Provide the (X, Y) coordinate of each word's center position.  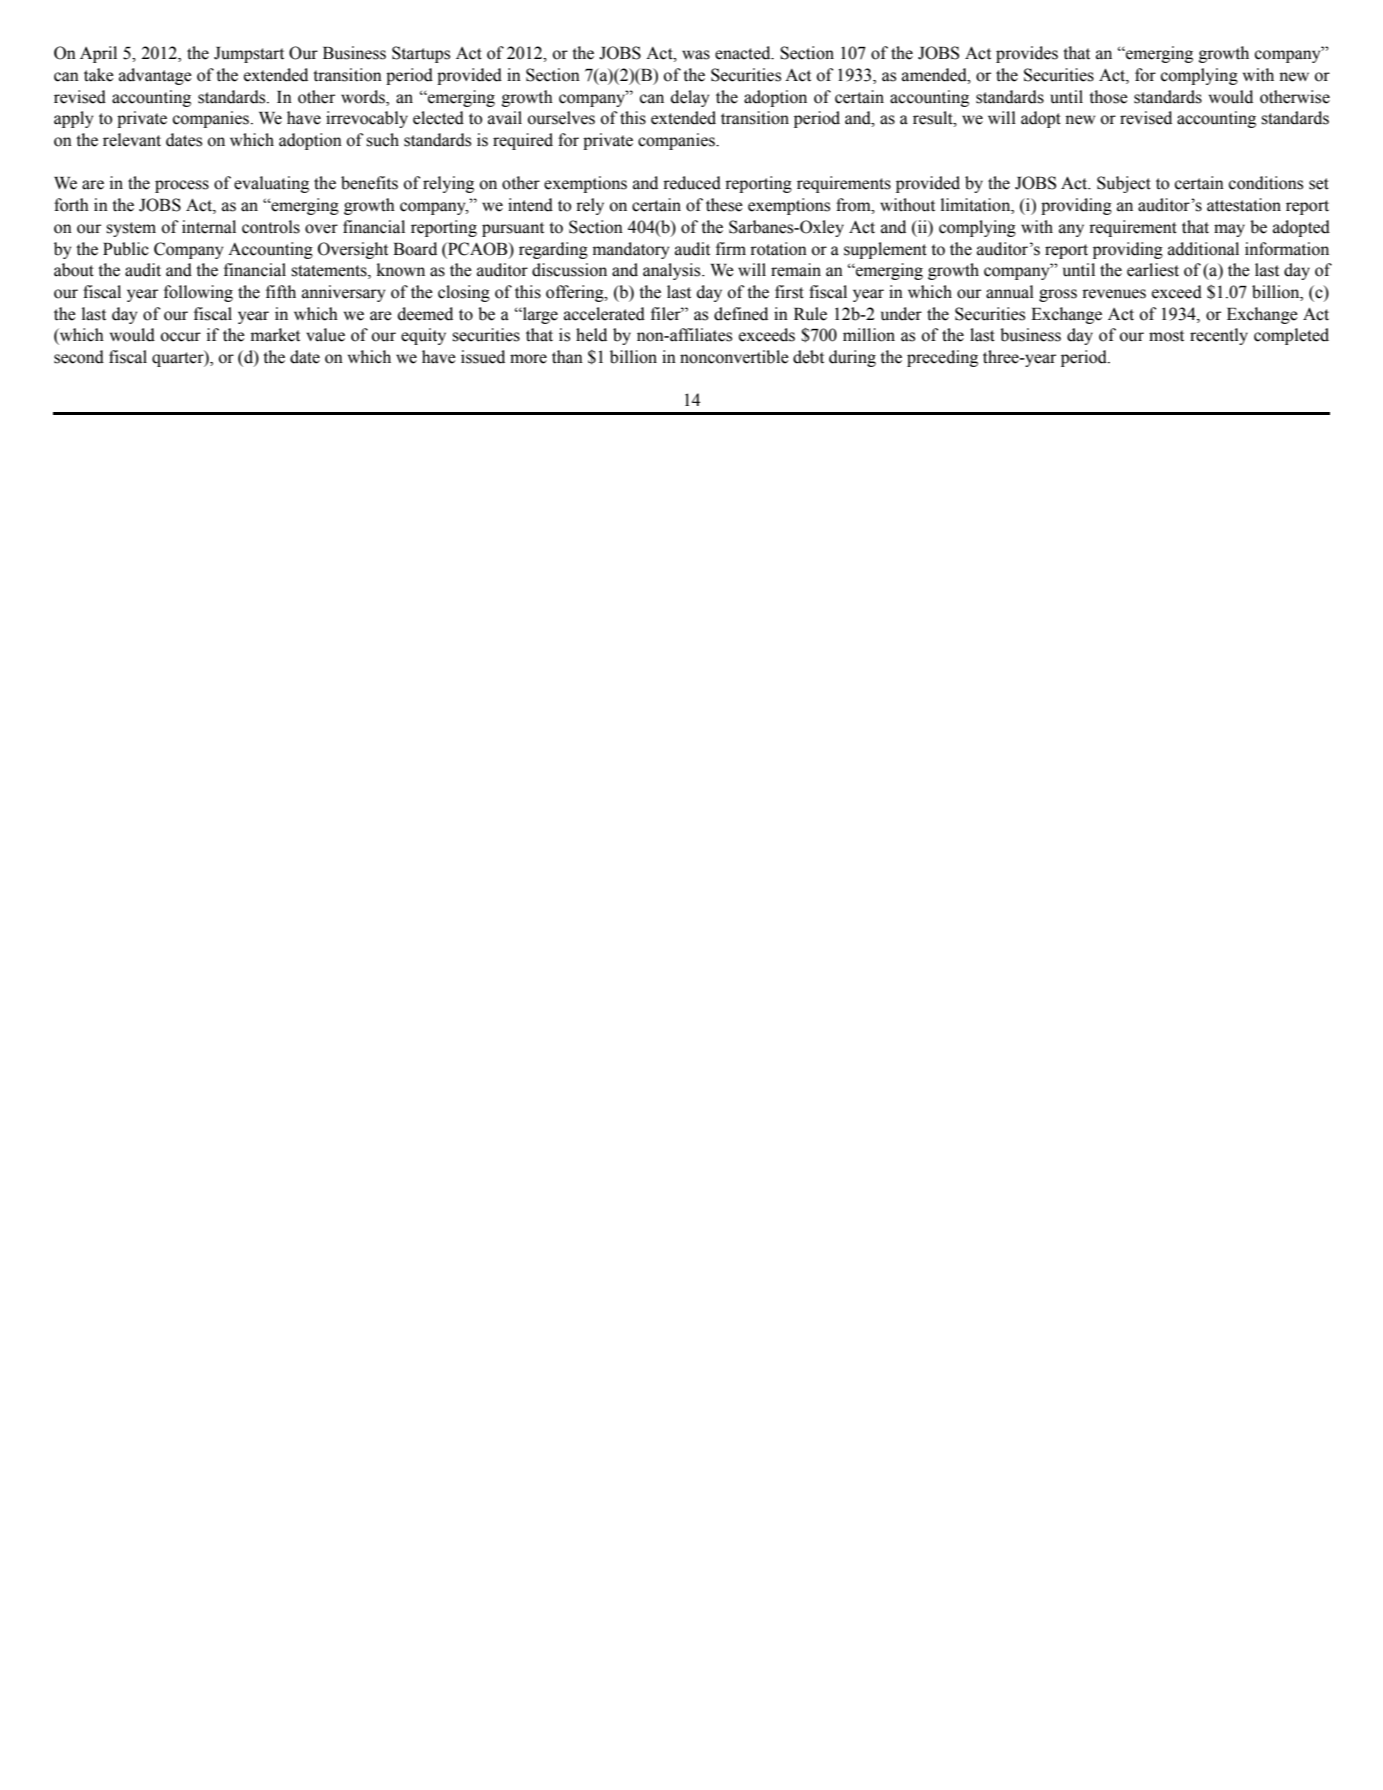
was (696, 55)
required (523, 141)
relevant (132, 140)
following (198, 293)
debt (808, 357)
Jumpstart (249, 55)
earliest (1153, 270)
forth (71, 205)
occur (181, 337)
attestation (1244, 205)
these (724, 205)
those (1108, 97)
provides (1027, 54)
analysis (673, 271)
